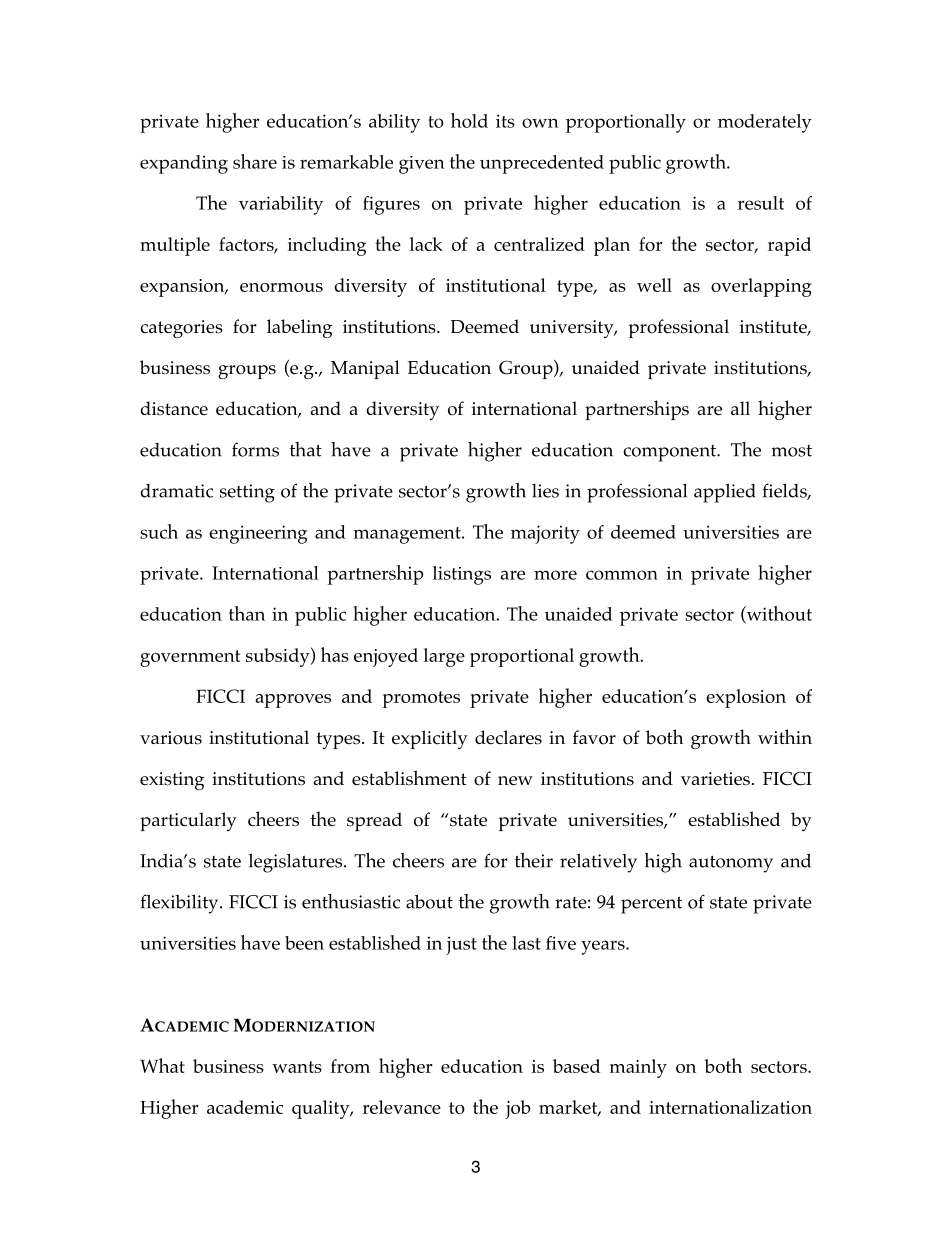  I want to click on varieties, so click(715, 779).
